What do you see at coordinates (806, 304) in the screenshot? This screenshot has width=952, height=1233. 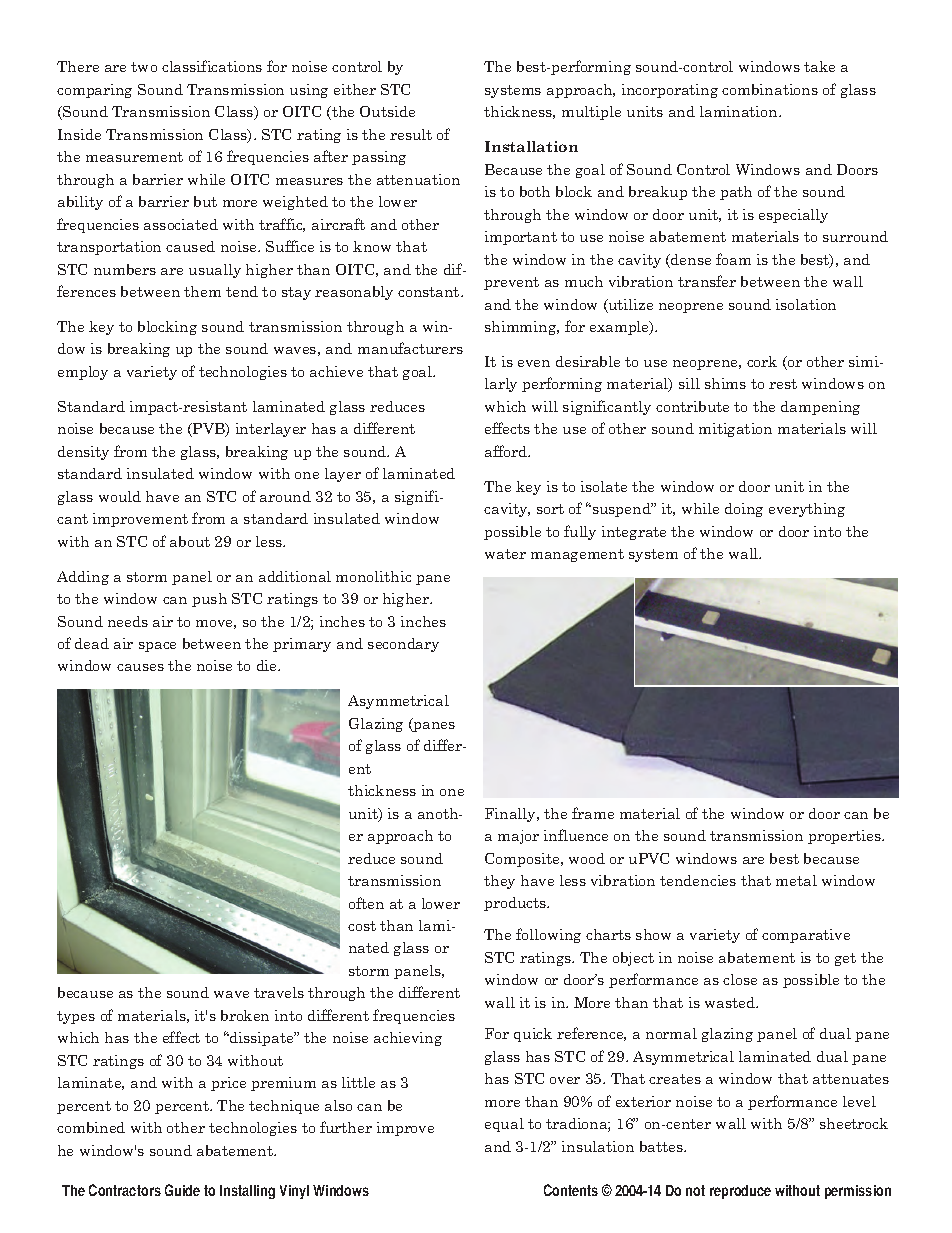 I see `isolation` at bounding box center [806, 304].
